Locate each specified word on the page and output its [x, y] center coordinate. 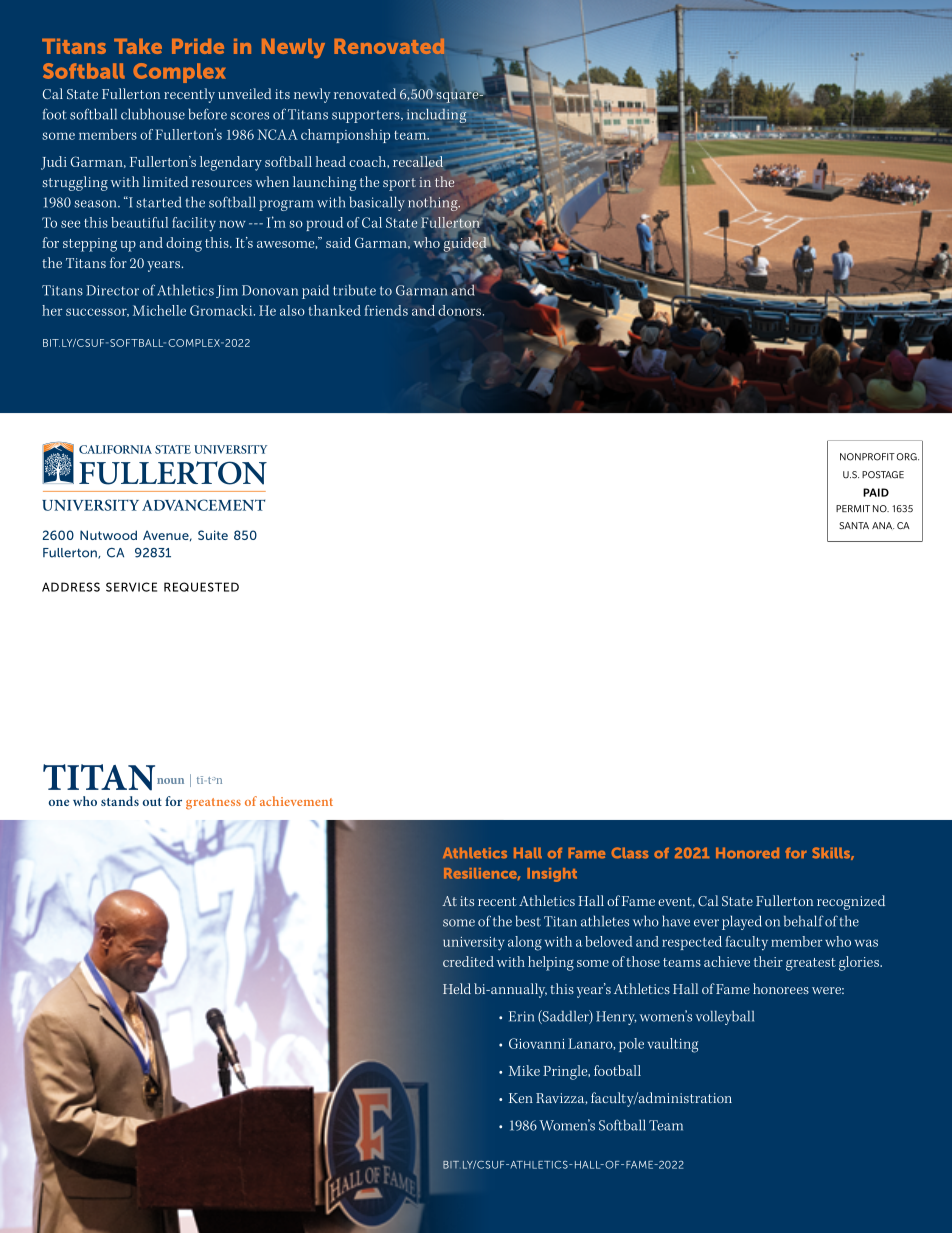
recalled [418, 161]
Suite [213, 535]
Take [138, 46]
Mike [524, 1070]
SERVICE [131, 587]
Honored [747, 853]
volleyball [725, 1018]
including [437, 116]
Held [457, 988]
